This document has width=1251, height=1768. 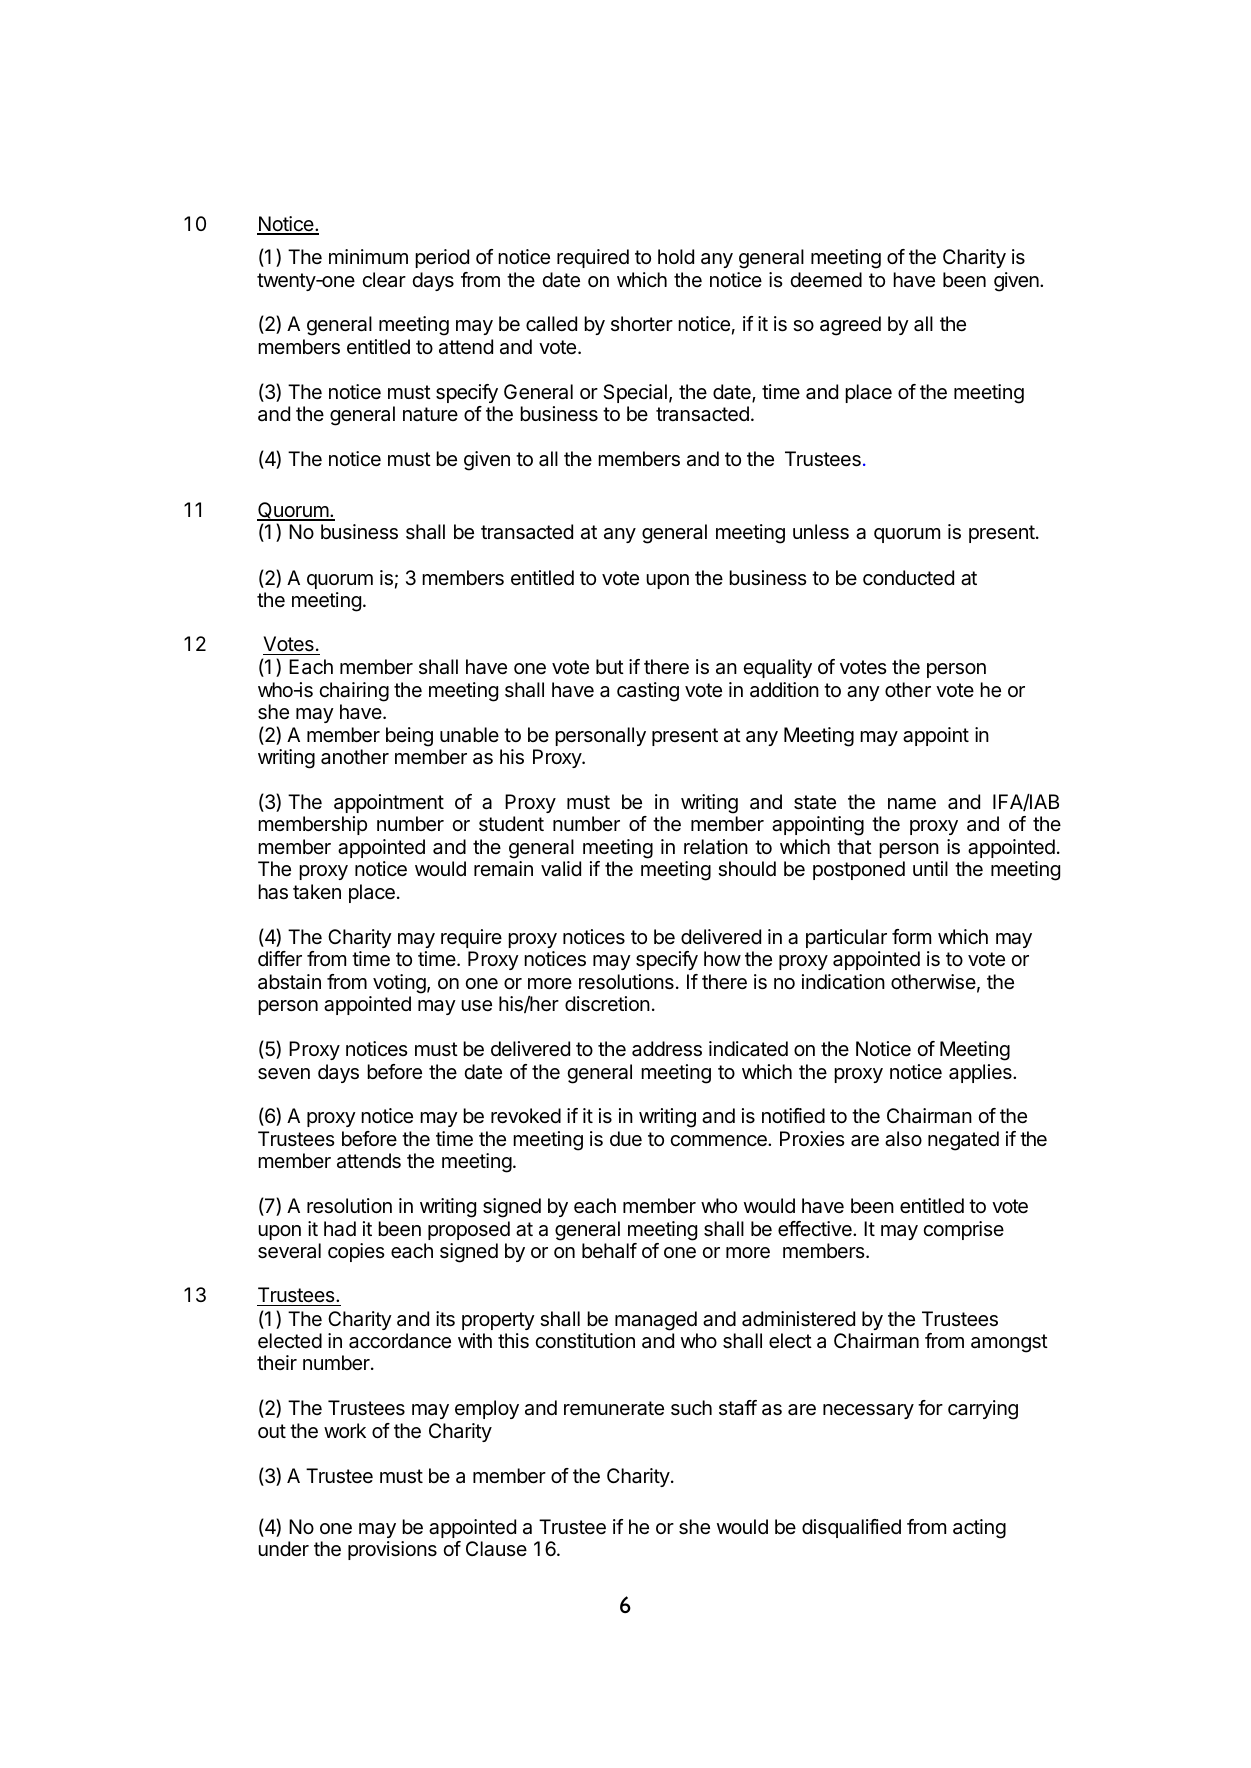 What do you see at coordinates (911, 936) in the document?
I see `form` at bounding box center [911, 936].
